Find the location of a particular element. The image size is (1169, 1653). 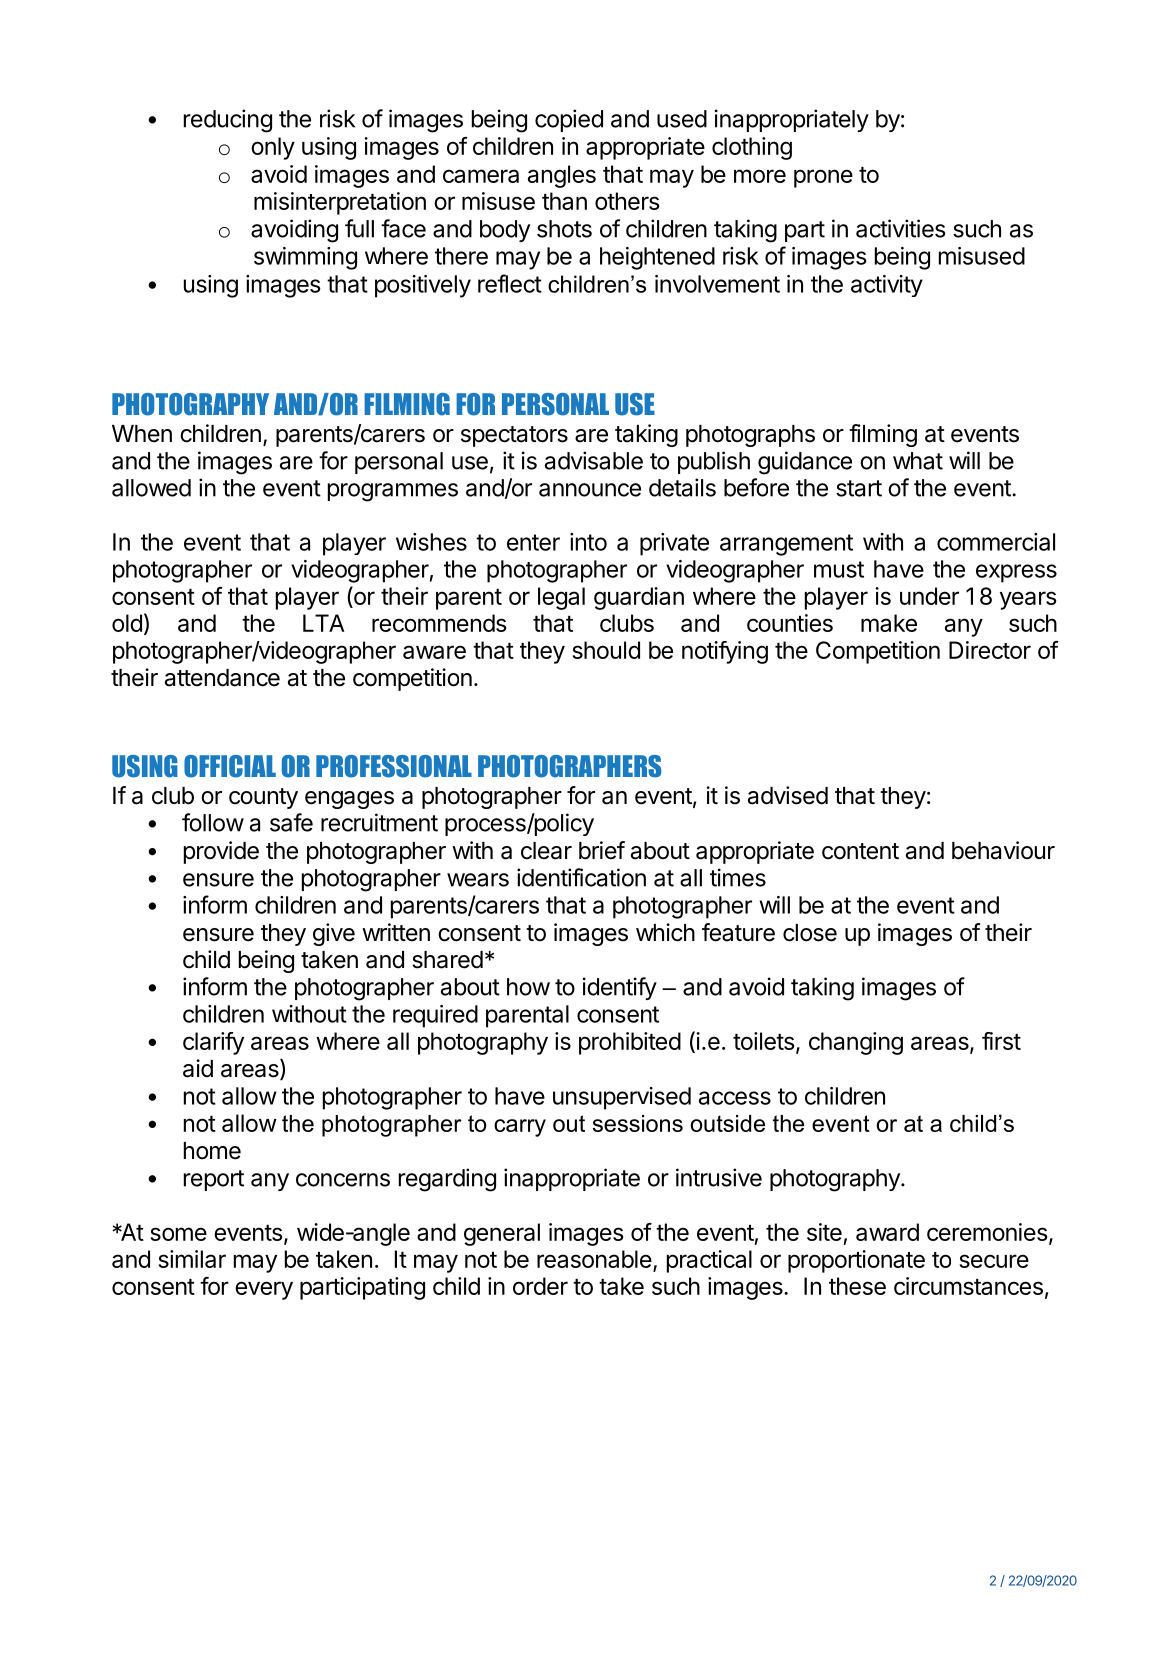

follow is located at coordinates (213, 822).
